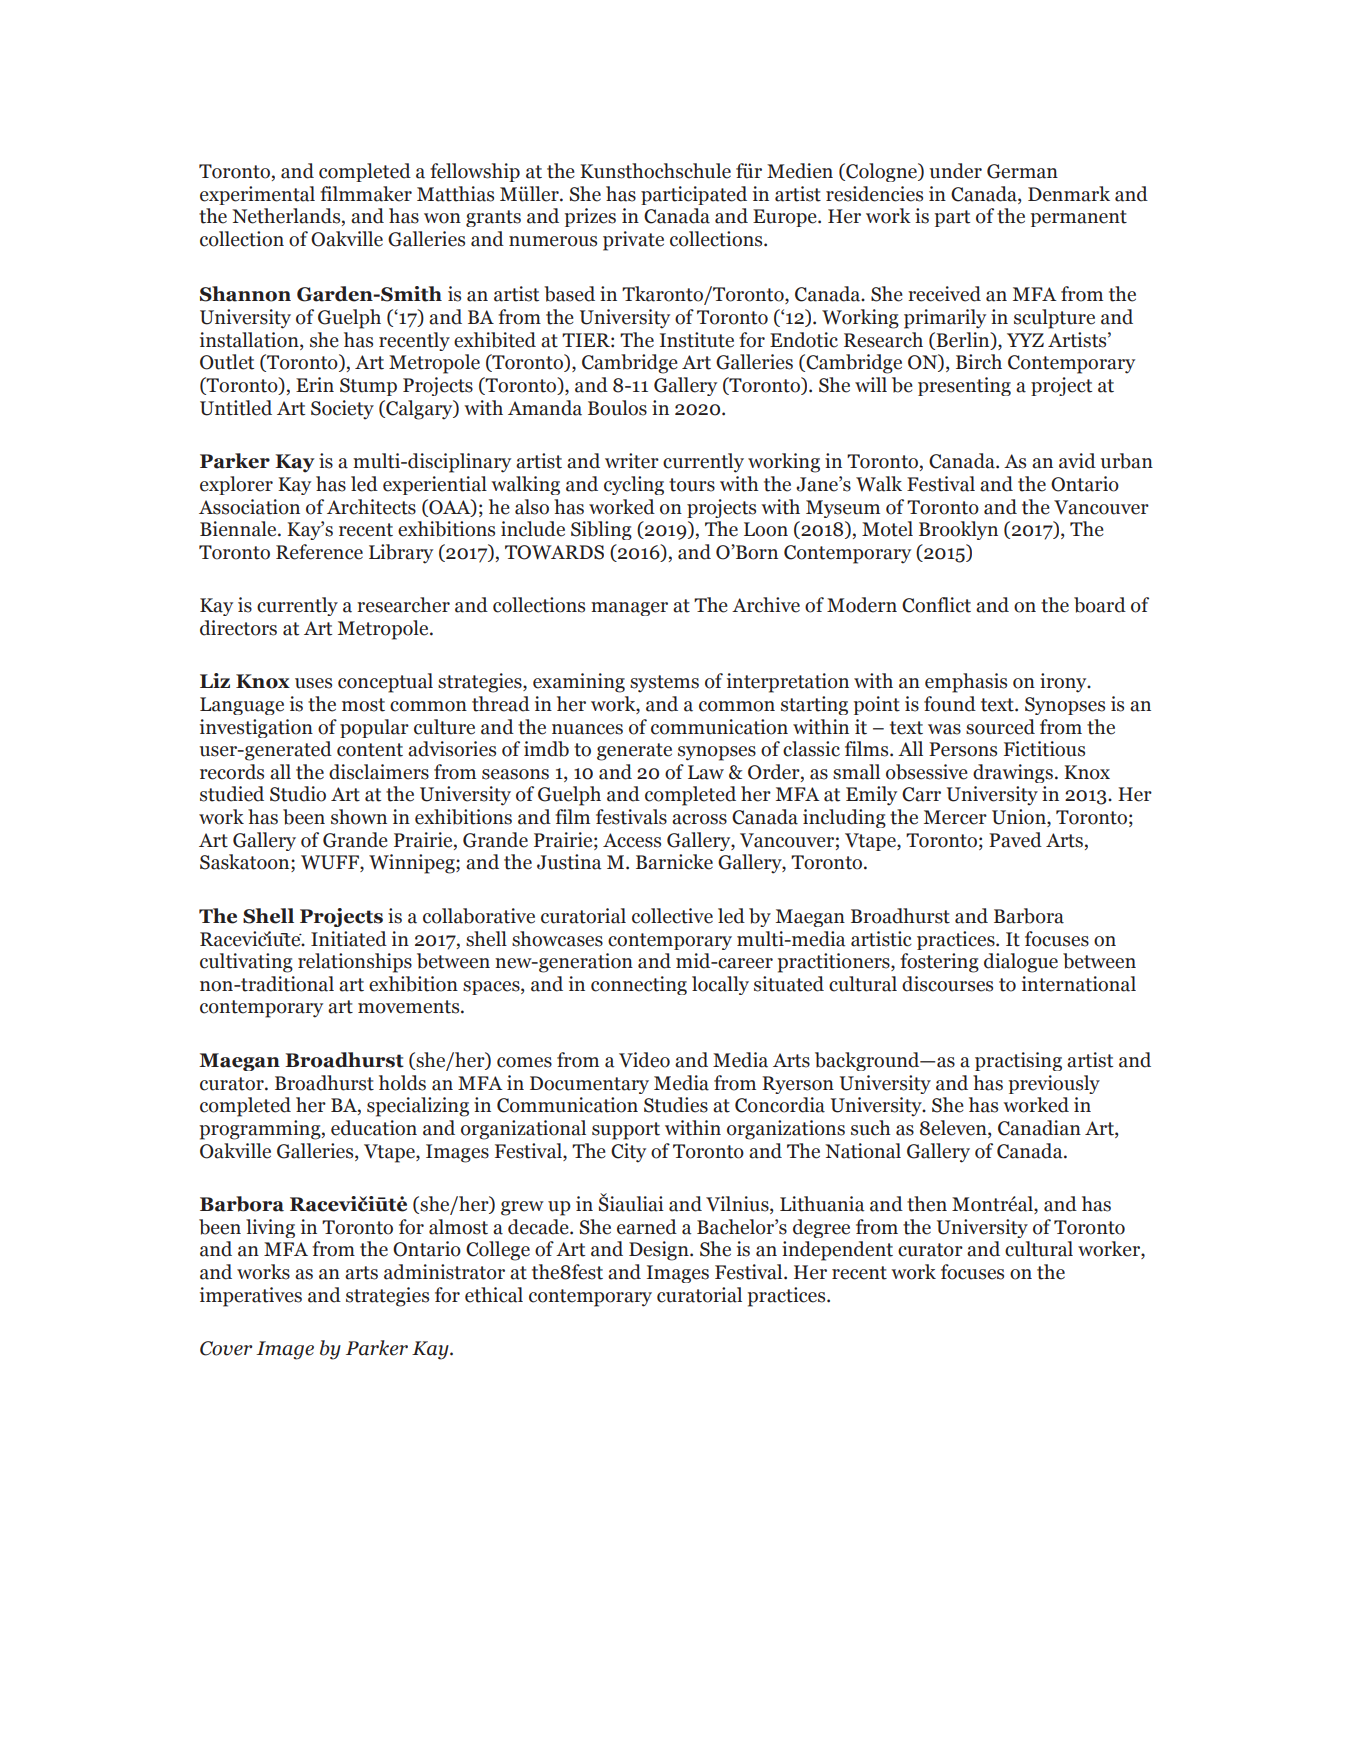  What do you see at coordinates (257, 195) in the screenshot?
I see `experimental` at bounding box center [257, 195].
